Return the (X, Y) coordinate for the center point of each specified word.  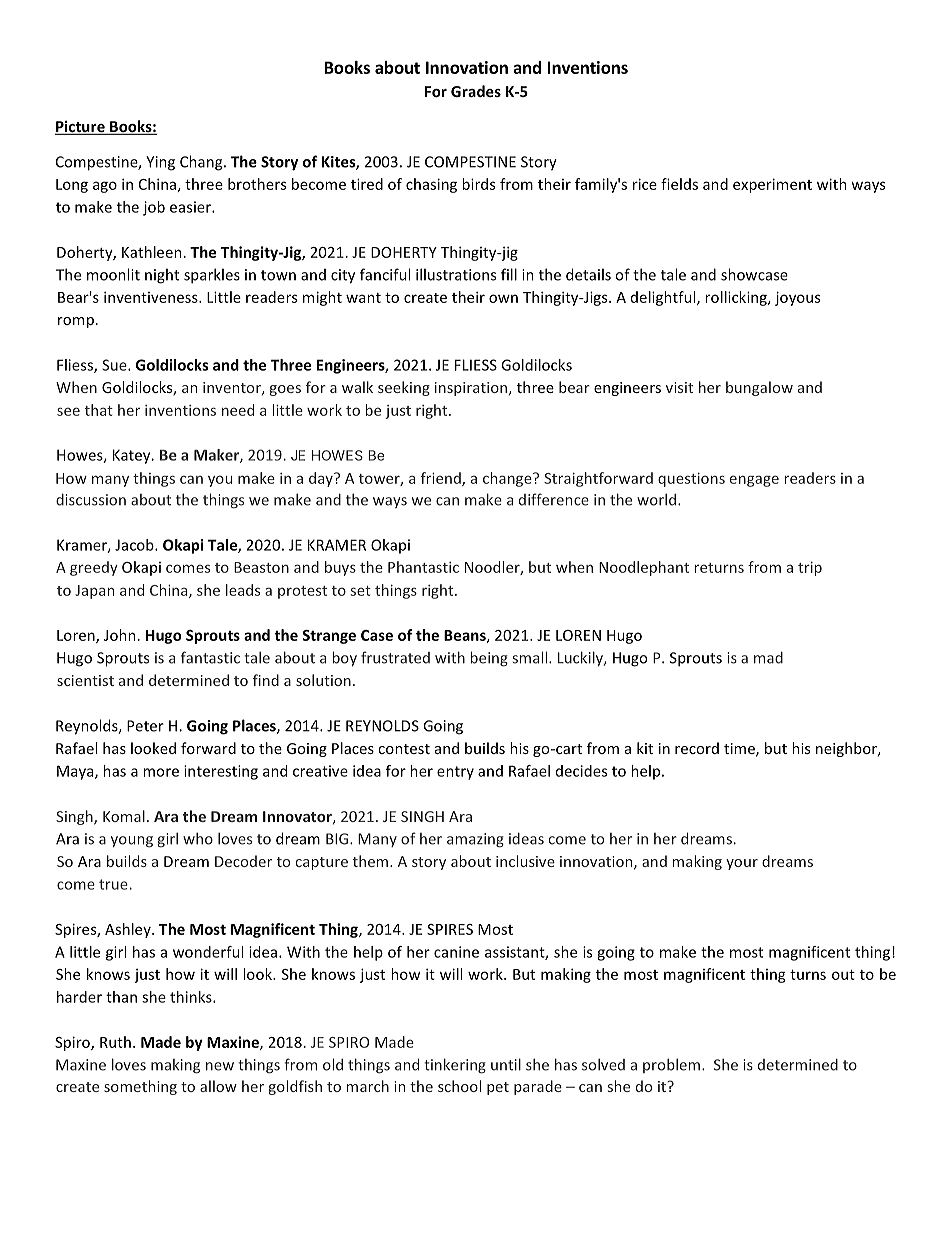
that (99, 410)
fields (679, 184)
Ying (160, 163)
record (697, 748)
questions (691, 480)
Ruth (115, 1042)
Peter (145, 726)
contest (404, 749)
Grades (476, 91)
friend (442, 479)
